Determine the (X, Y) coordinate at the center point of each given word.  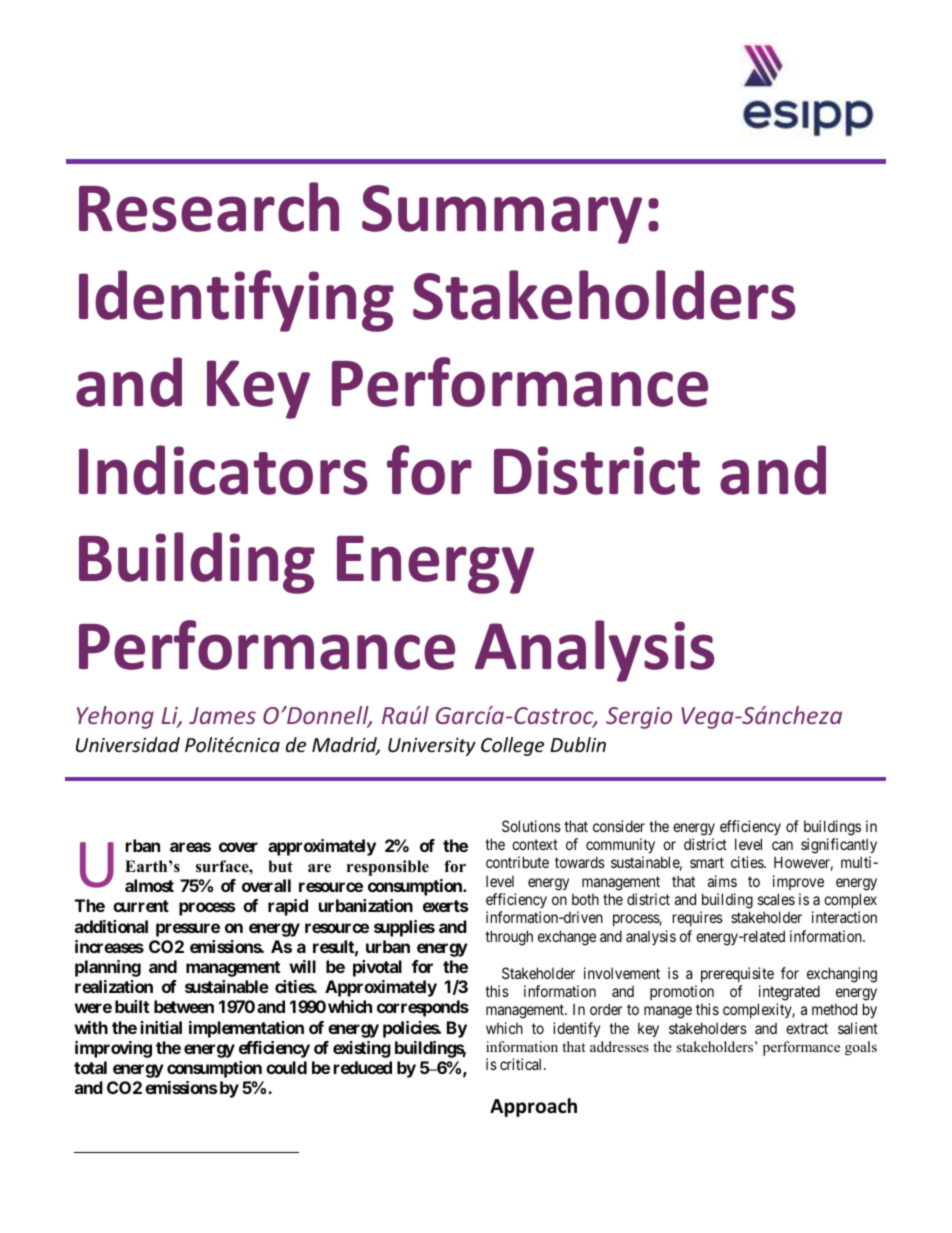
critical (522, 1064)
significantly (839, 846)
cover (238, 847)
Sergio (639, 718)
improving (113, 1049)
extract (807, 1028)
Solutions (531, 826)
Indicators (223, 470)
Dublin (578, 744)
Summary (502, 214)
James (222, 715)
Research (209, 207)
